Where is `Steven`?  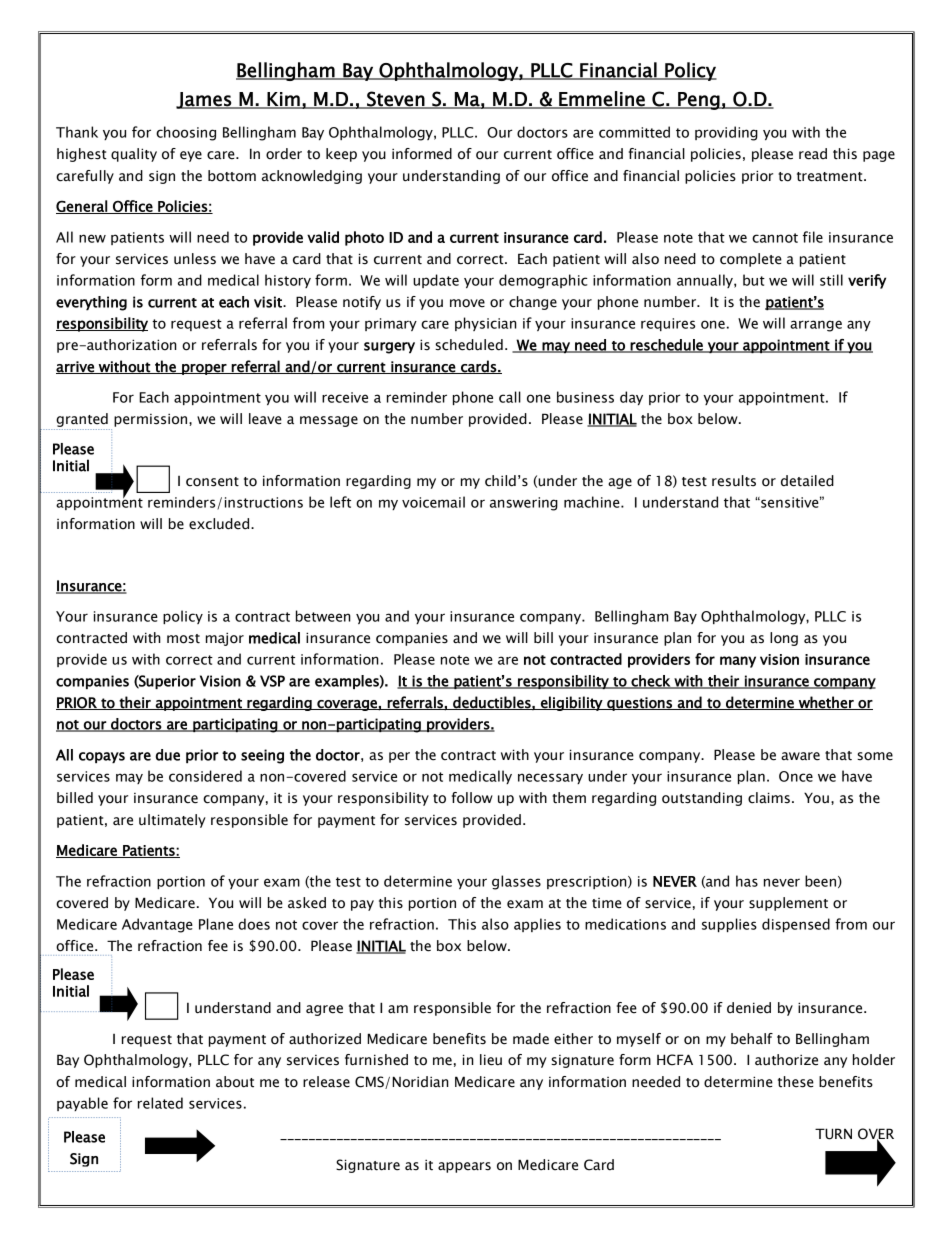
Steven is located at coordinates (396, 100).
